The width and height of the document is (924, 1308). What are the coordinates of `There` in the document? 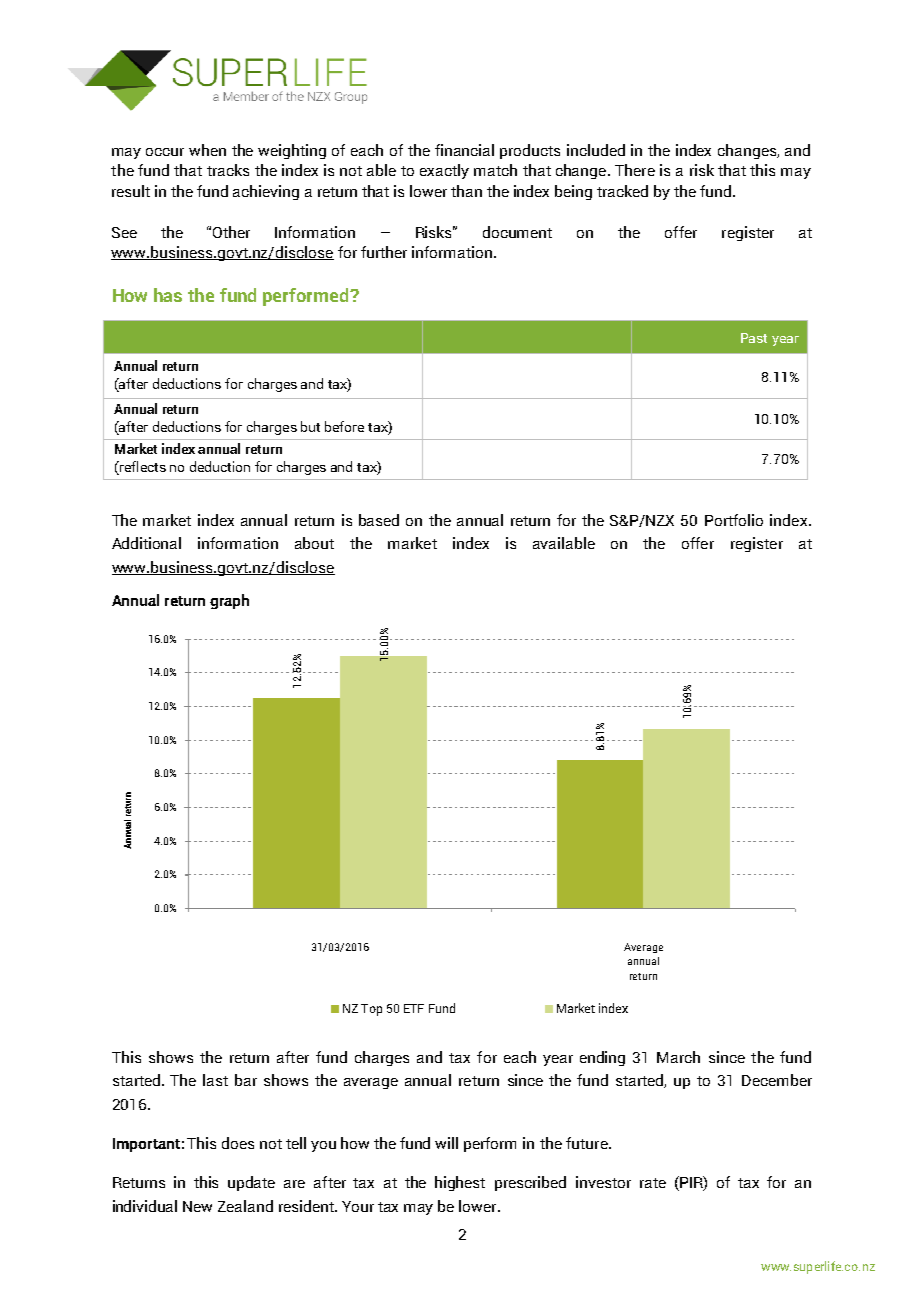 It's located at (635, 170).
